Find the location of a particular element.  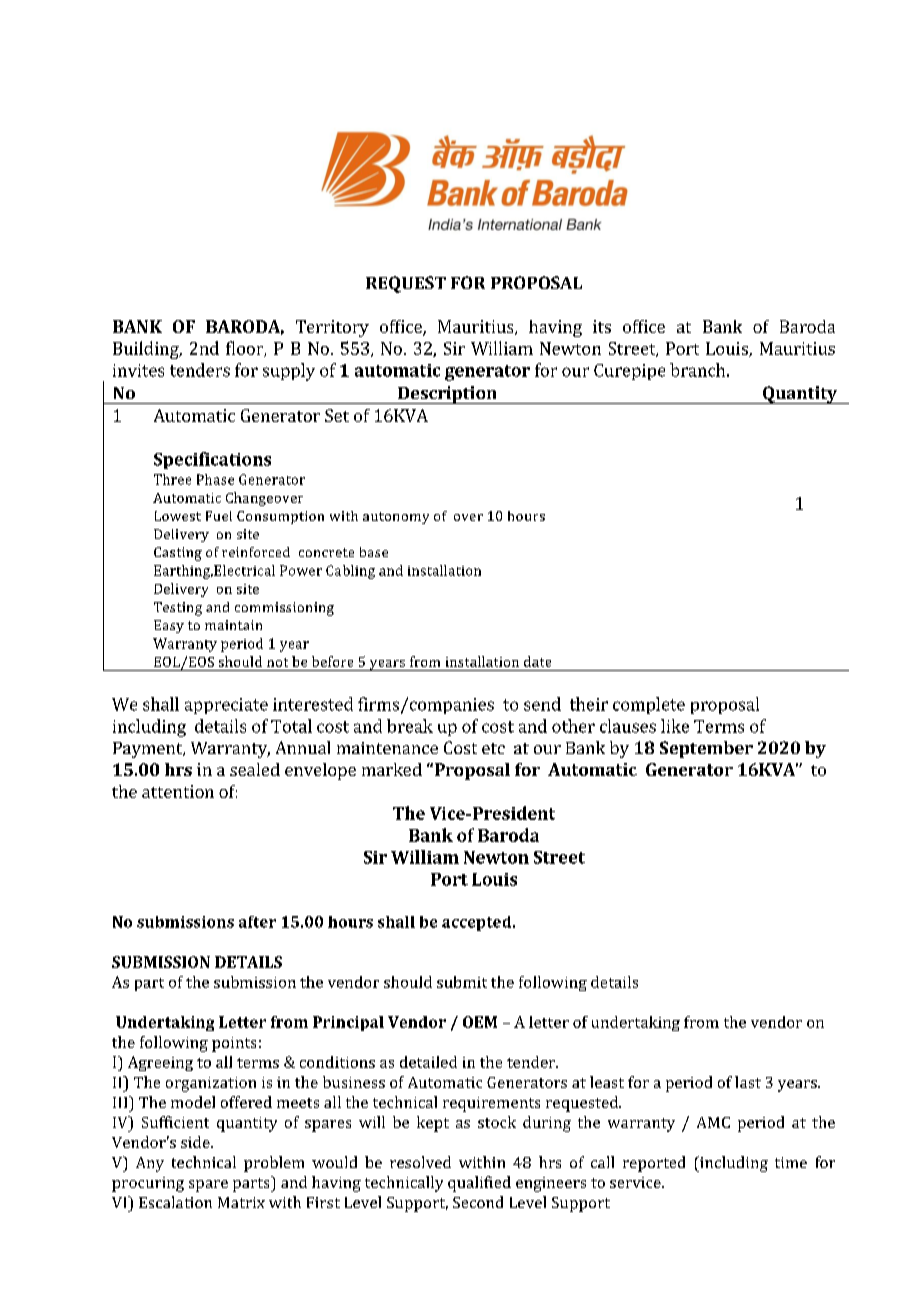

accepted is located at coordinates (478, 923).
